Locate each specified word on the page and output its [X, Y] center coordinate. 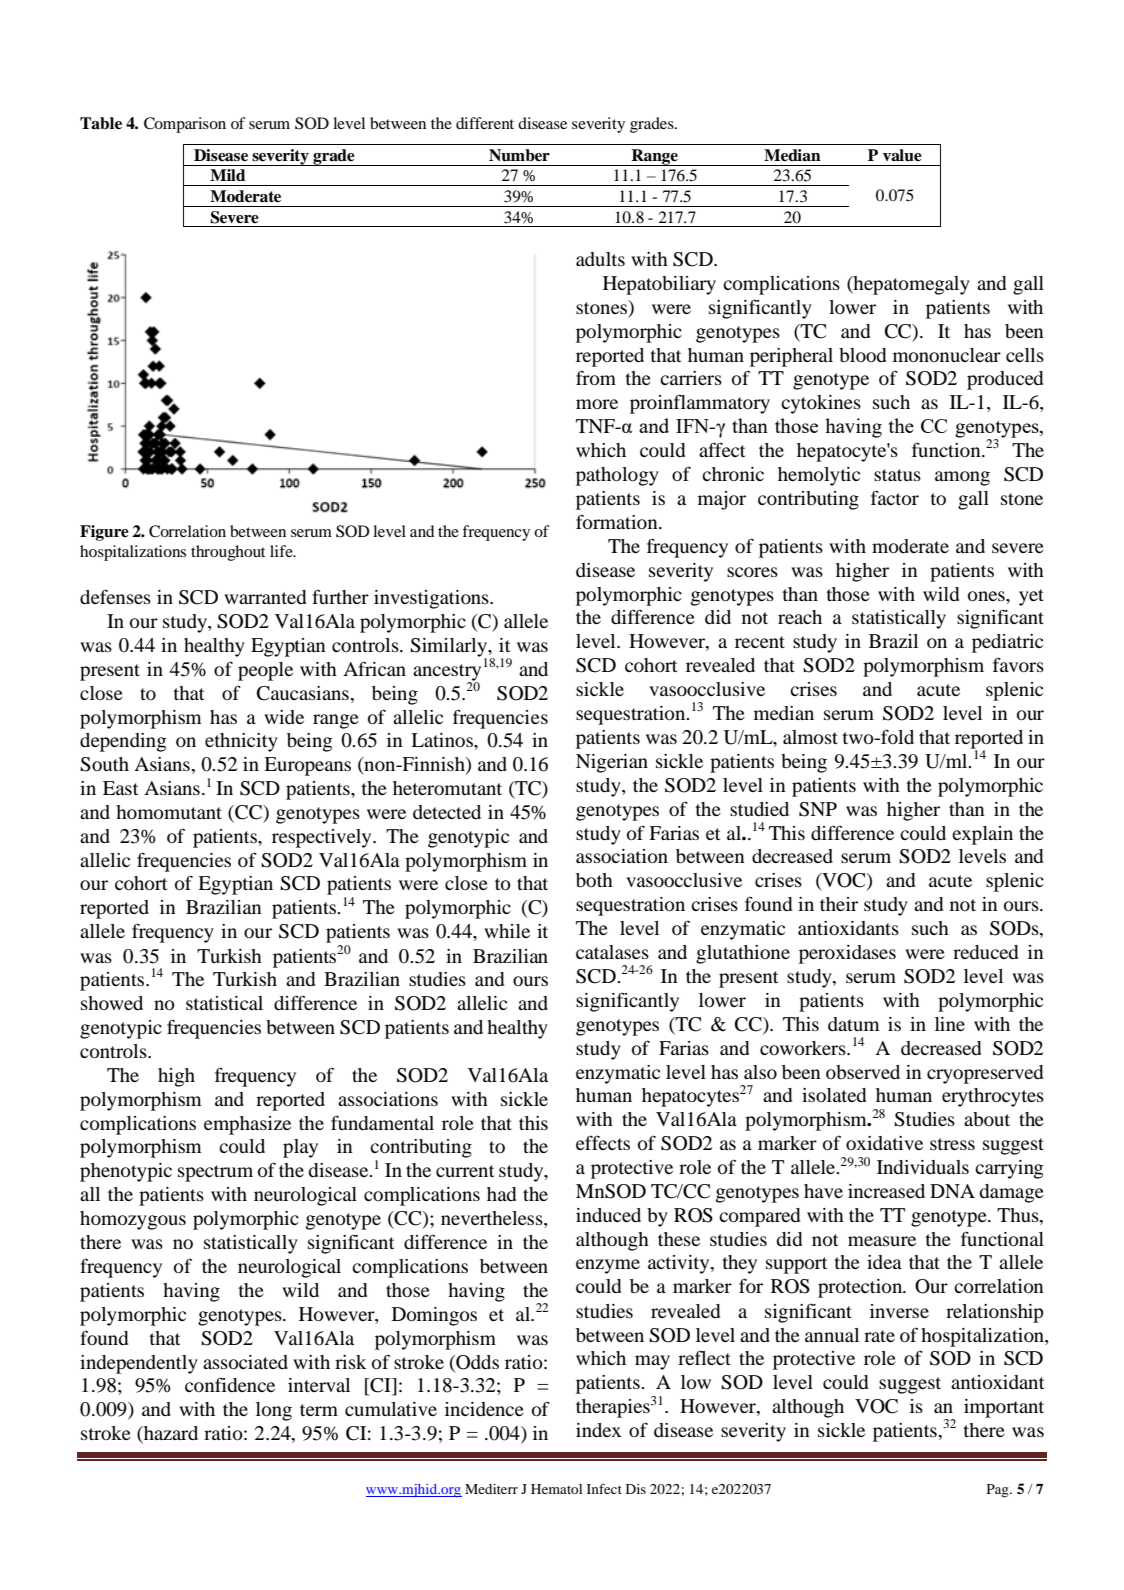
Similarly [449, 648]
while [507, 931]
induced [608, 1215]
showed [112, 1003]
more [597, 404]
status [897, 475]
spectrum [215, 1173]
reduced [985, 952]
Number [519, 155]
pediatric [1007, 643]
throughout [228, 553]
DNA [952, 1191]
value [902, 155]
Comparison [185, 125]
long [274, 1411]
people [265, 671]
